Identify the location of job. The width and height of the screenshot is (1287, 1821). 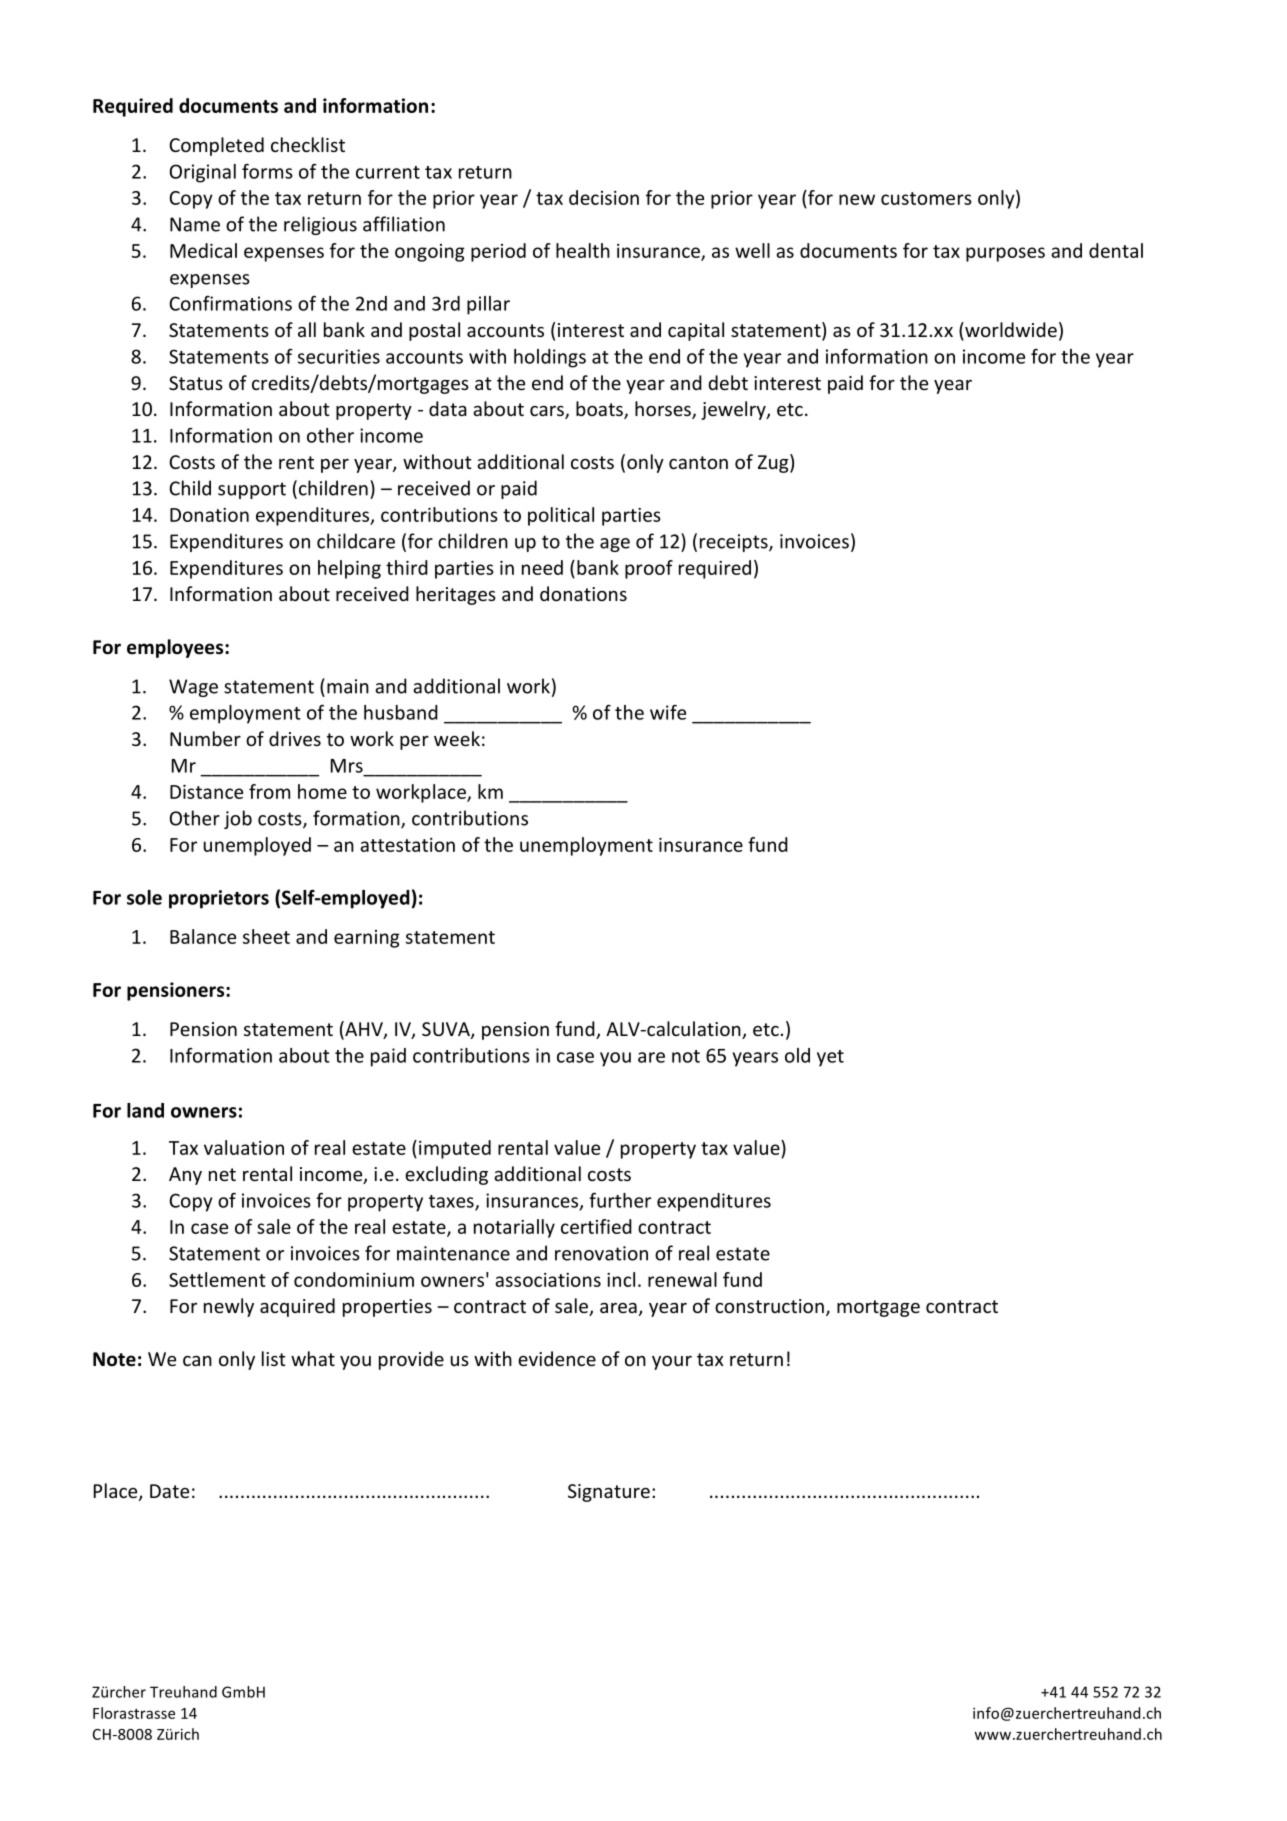
(238, 819).
